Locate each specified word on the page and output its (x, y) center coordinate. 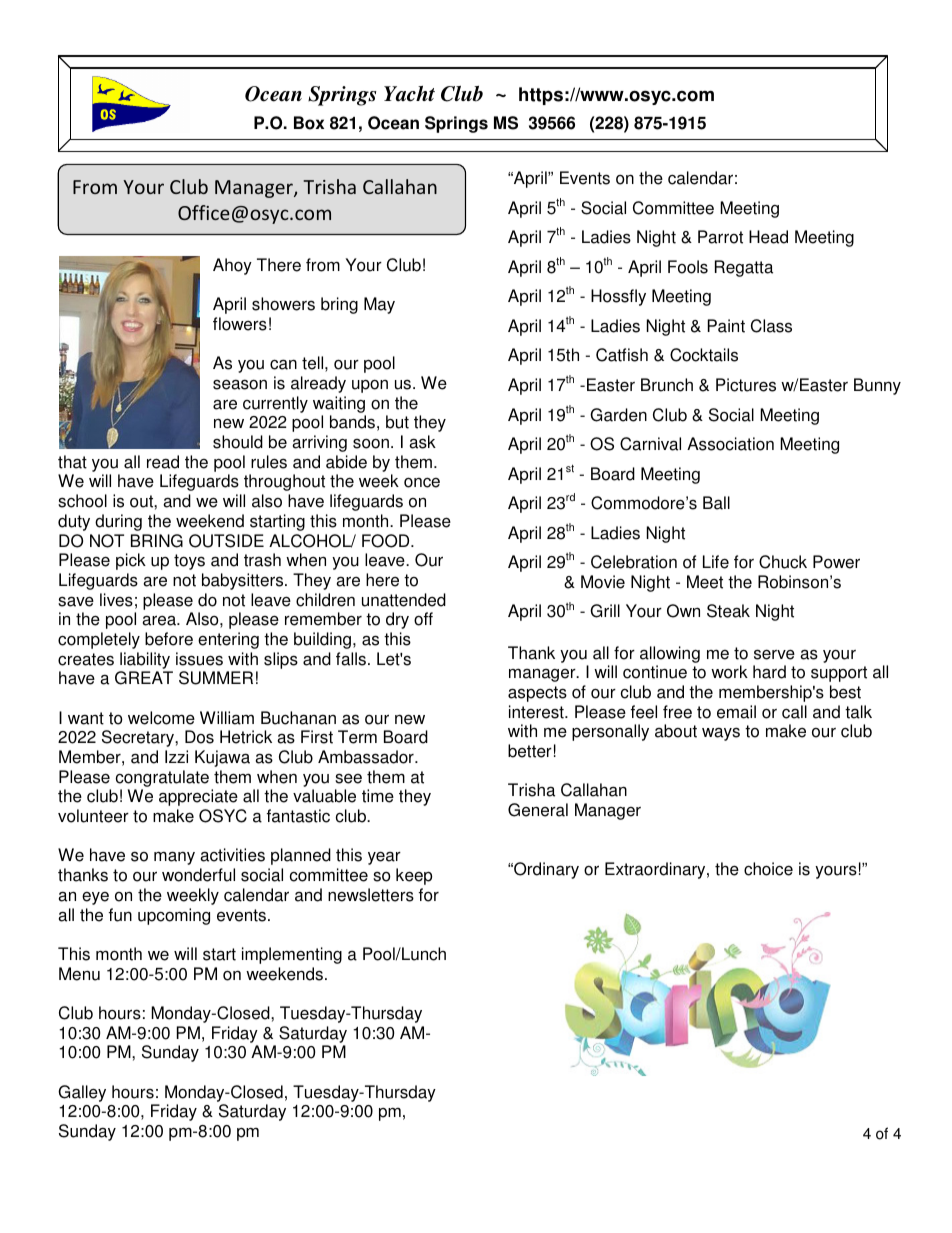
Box (309, 123)
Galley (82, 1093)
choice (768, 869)
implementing (292, 955)
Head (768, 237)
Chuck (783, 562)
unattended (404, 600)
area (160, 620)
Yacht (409, 94)
